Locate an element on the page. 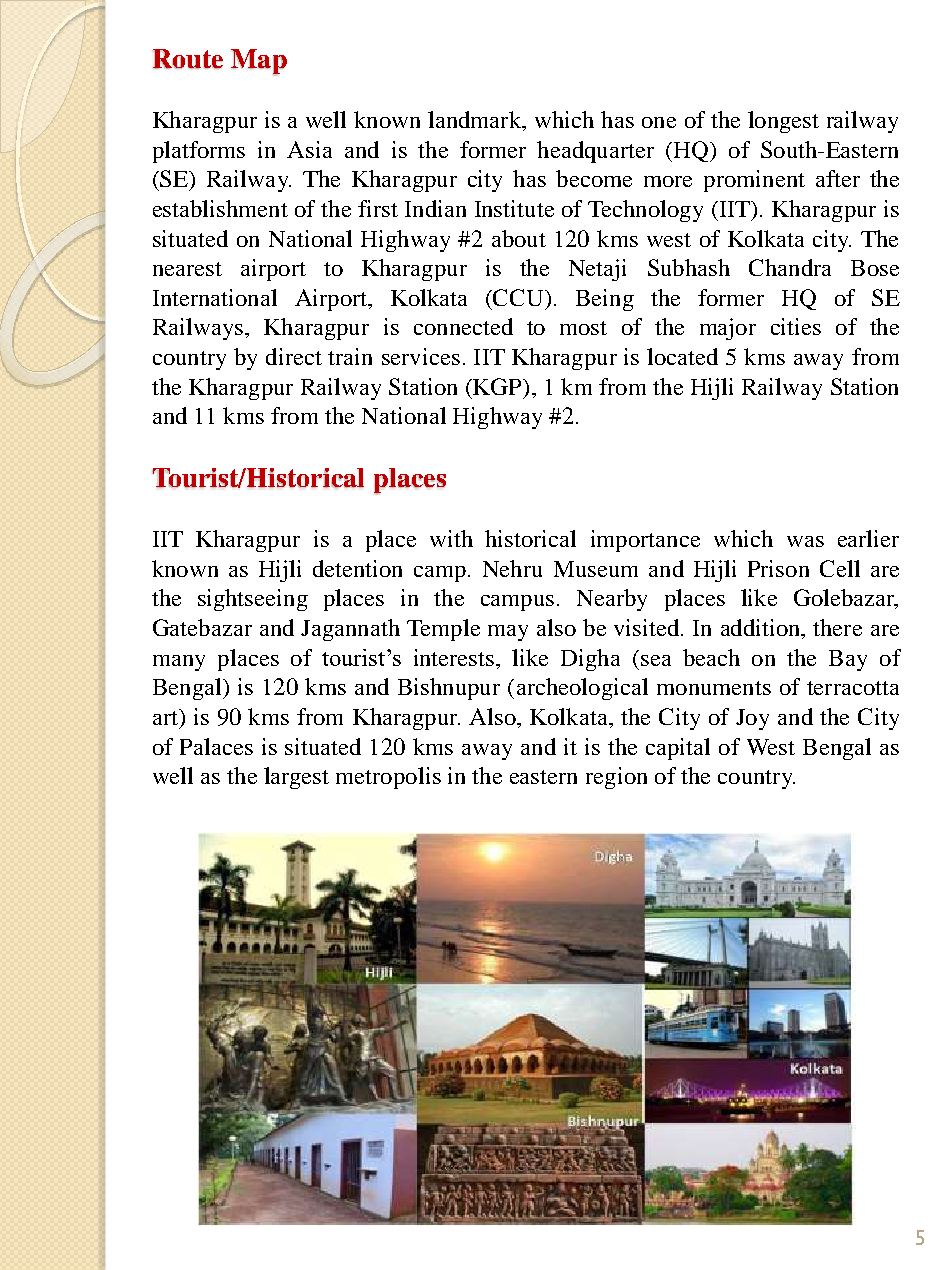 This image has height=1270, width=952. Joy is located at coordinates (752, 719).
